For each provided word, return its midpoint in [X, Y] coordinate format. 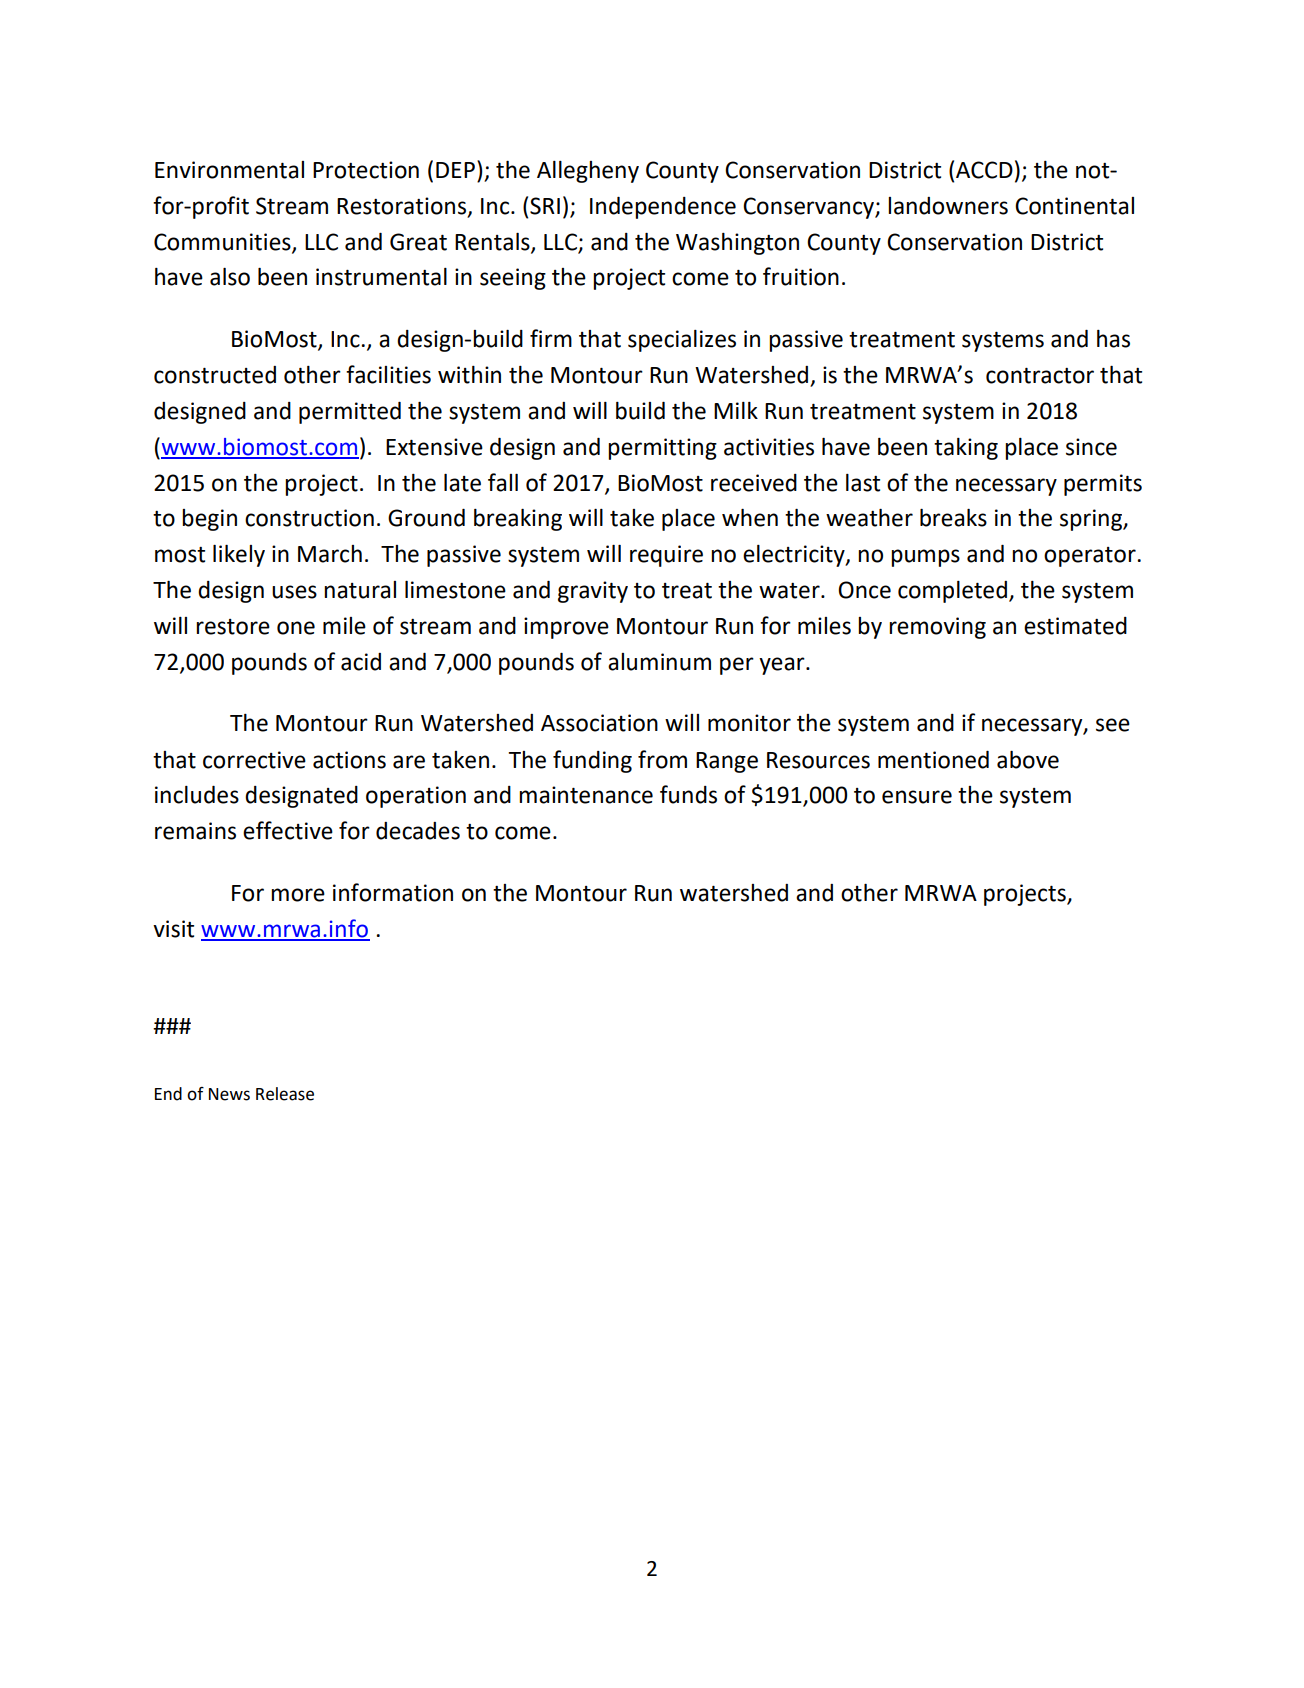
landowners [948, 206]
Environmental [229, 170]
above [1028, 760]
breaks [953, 518]
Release [285, 1094]
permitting [662, 449]
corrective [254, 760]
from [662, 759]
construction [309, 518]
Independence [663, 208]
